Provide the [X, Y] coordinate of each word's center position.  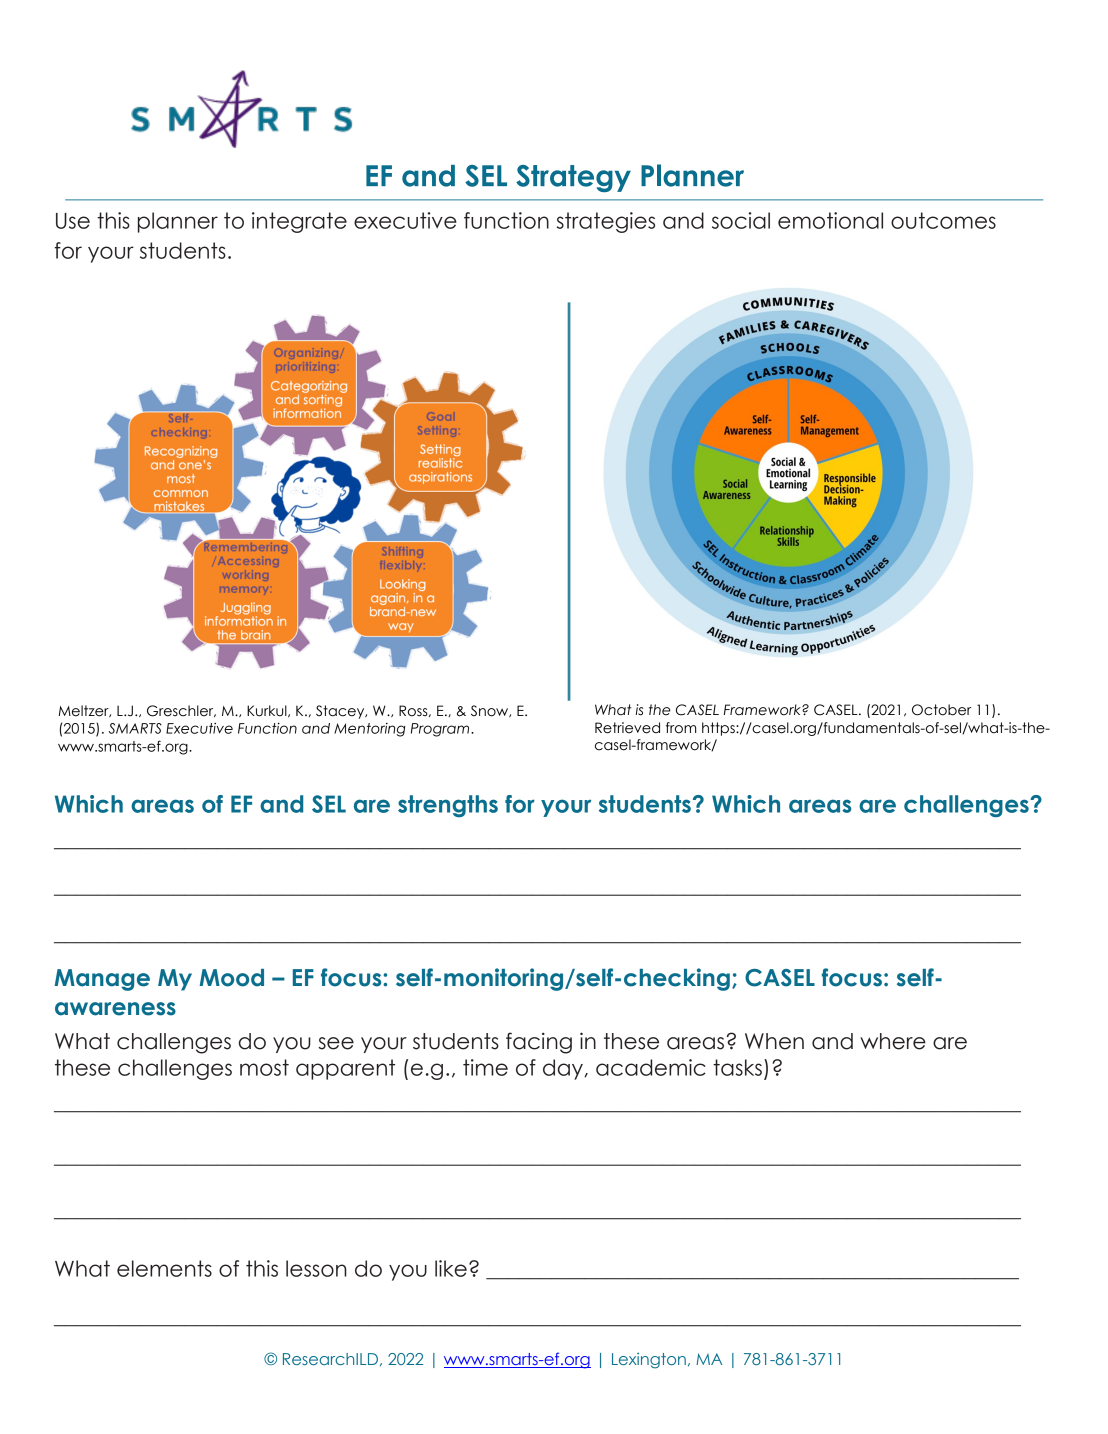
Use [73, 221]
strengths [448, 806]
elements [164, 1268]
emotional [830, 220]
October [941, 710]
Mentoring [370, 730]
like [451, 1268]
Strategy [573, 178]
